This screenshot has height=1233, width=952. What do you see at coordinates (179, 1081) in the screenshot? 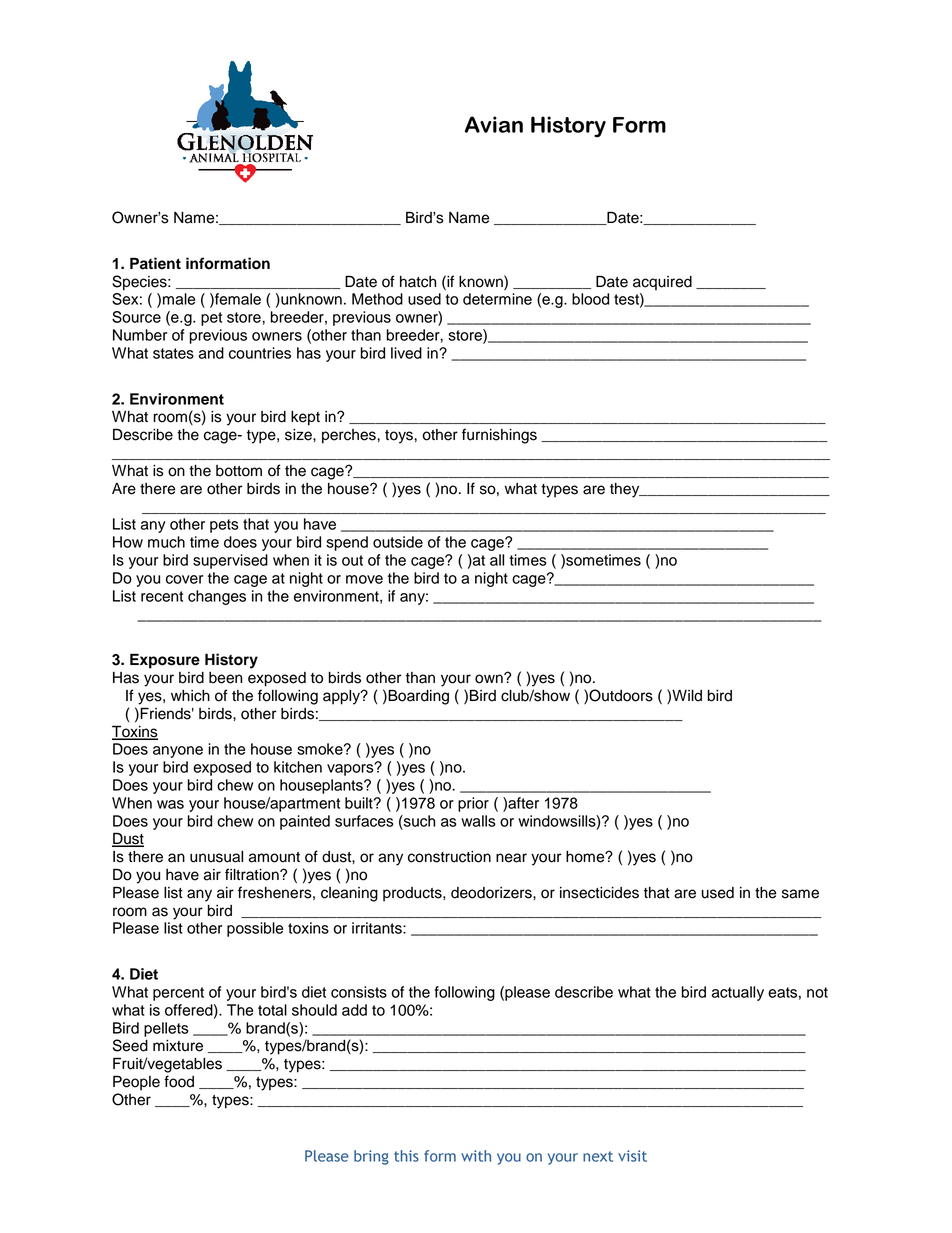
I see `food` at bounding box center [179, 1081].
